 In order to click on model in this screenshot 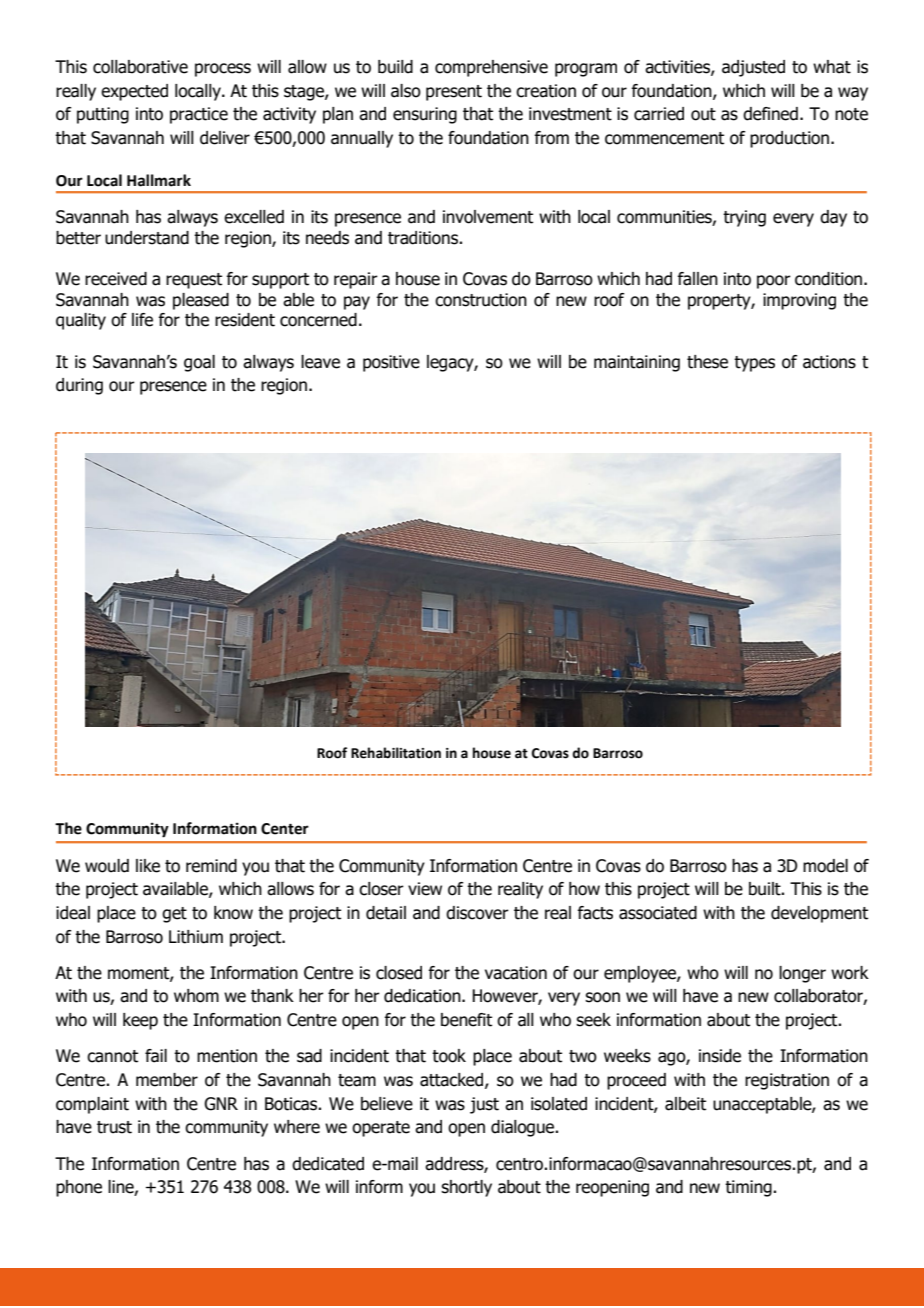, I will do `click(825, 866)`.
